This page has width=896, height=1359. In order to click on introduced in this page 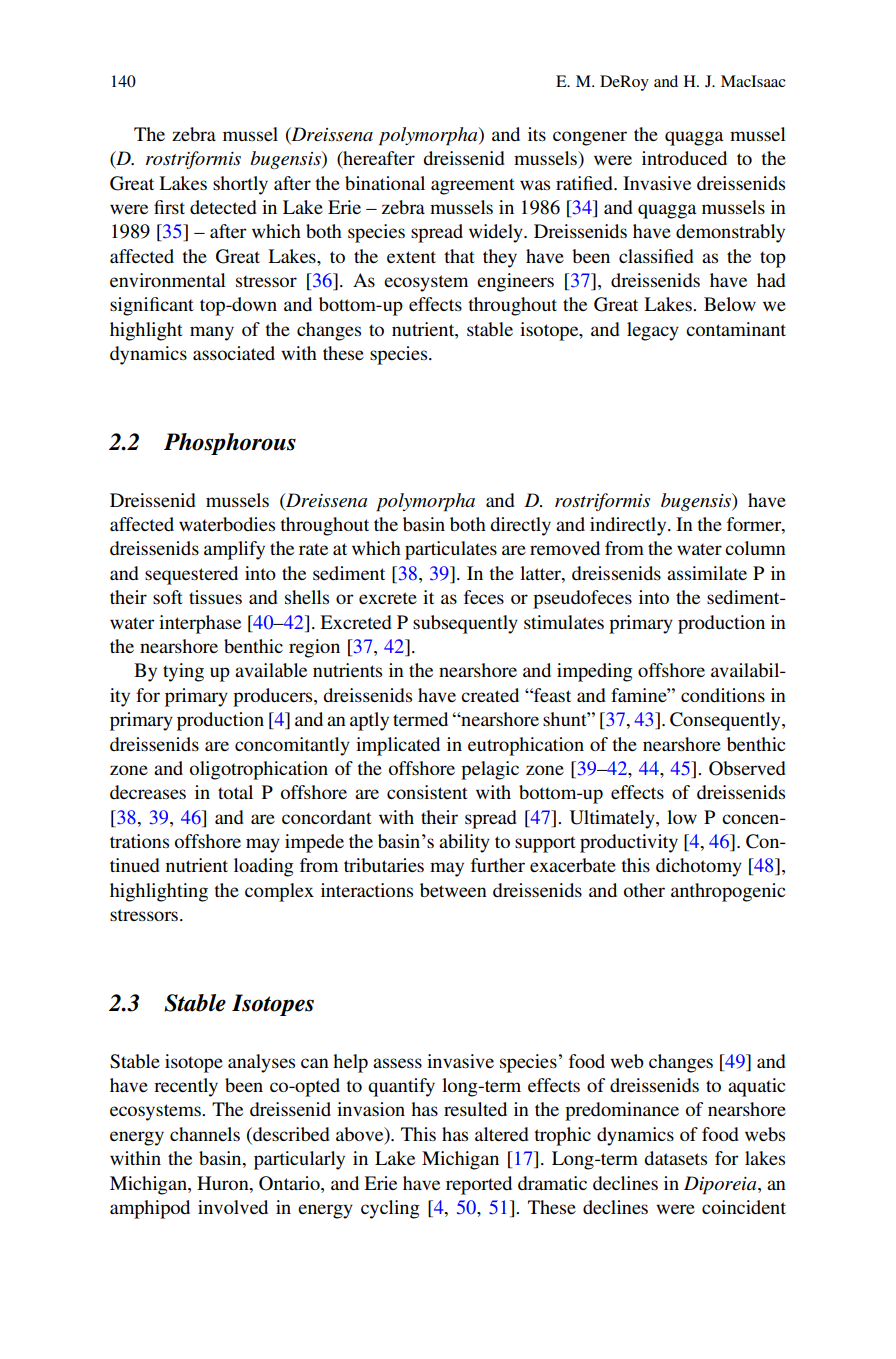, I will do `click(684, 158)`.
